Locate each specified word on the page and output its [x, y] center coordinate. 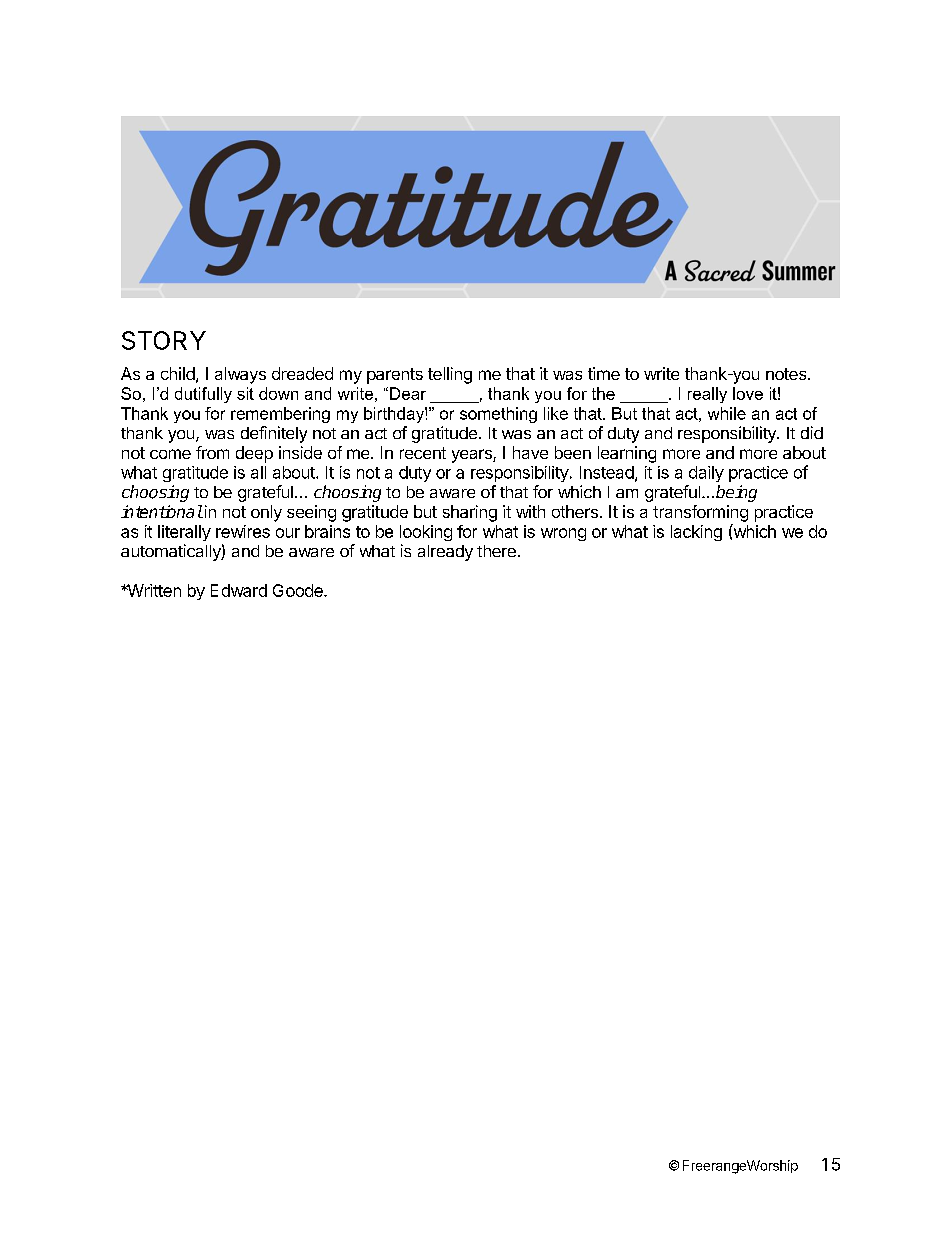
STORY [164, 340]
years [473, 456]
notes [787, 374]
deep [254, 454]
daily [706, 474]
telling [450, 375]
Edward [239, 590]
